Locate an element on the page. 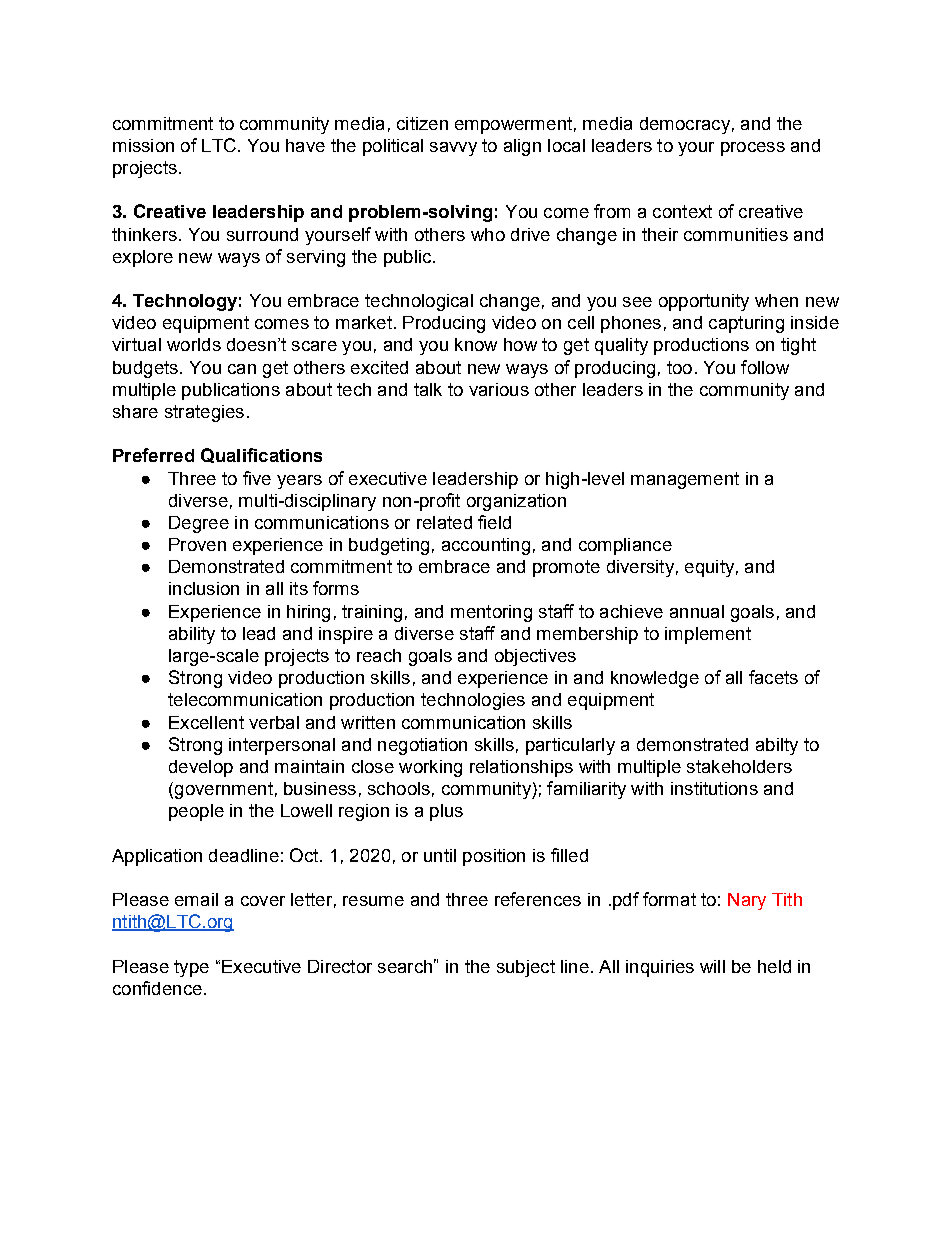 This image has width=952, height=1233. accounting is located at coordinates (486, 546).
